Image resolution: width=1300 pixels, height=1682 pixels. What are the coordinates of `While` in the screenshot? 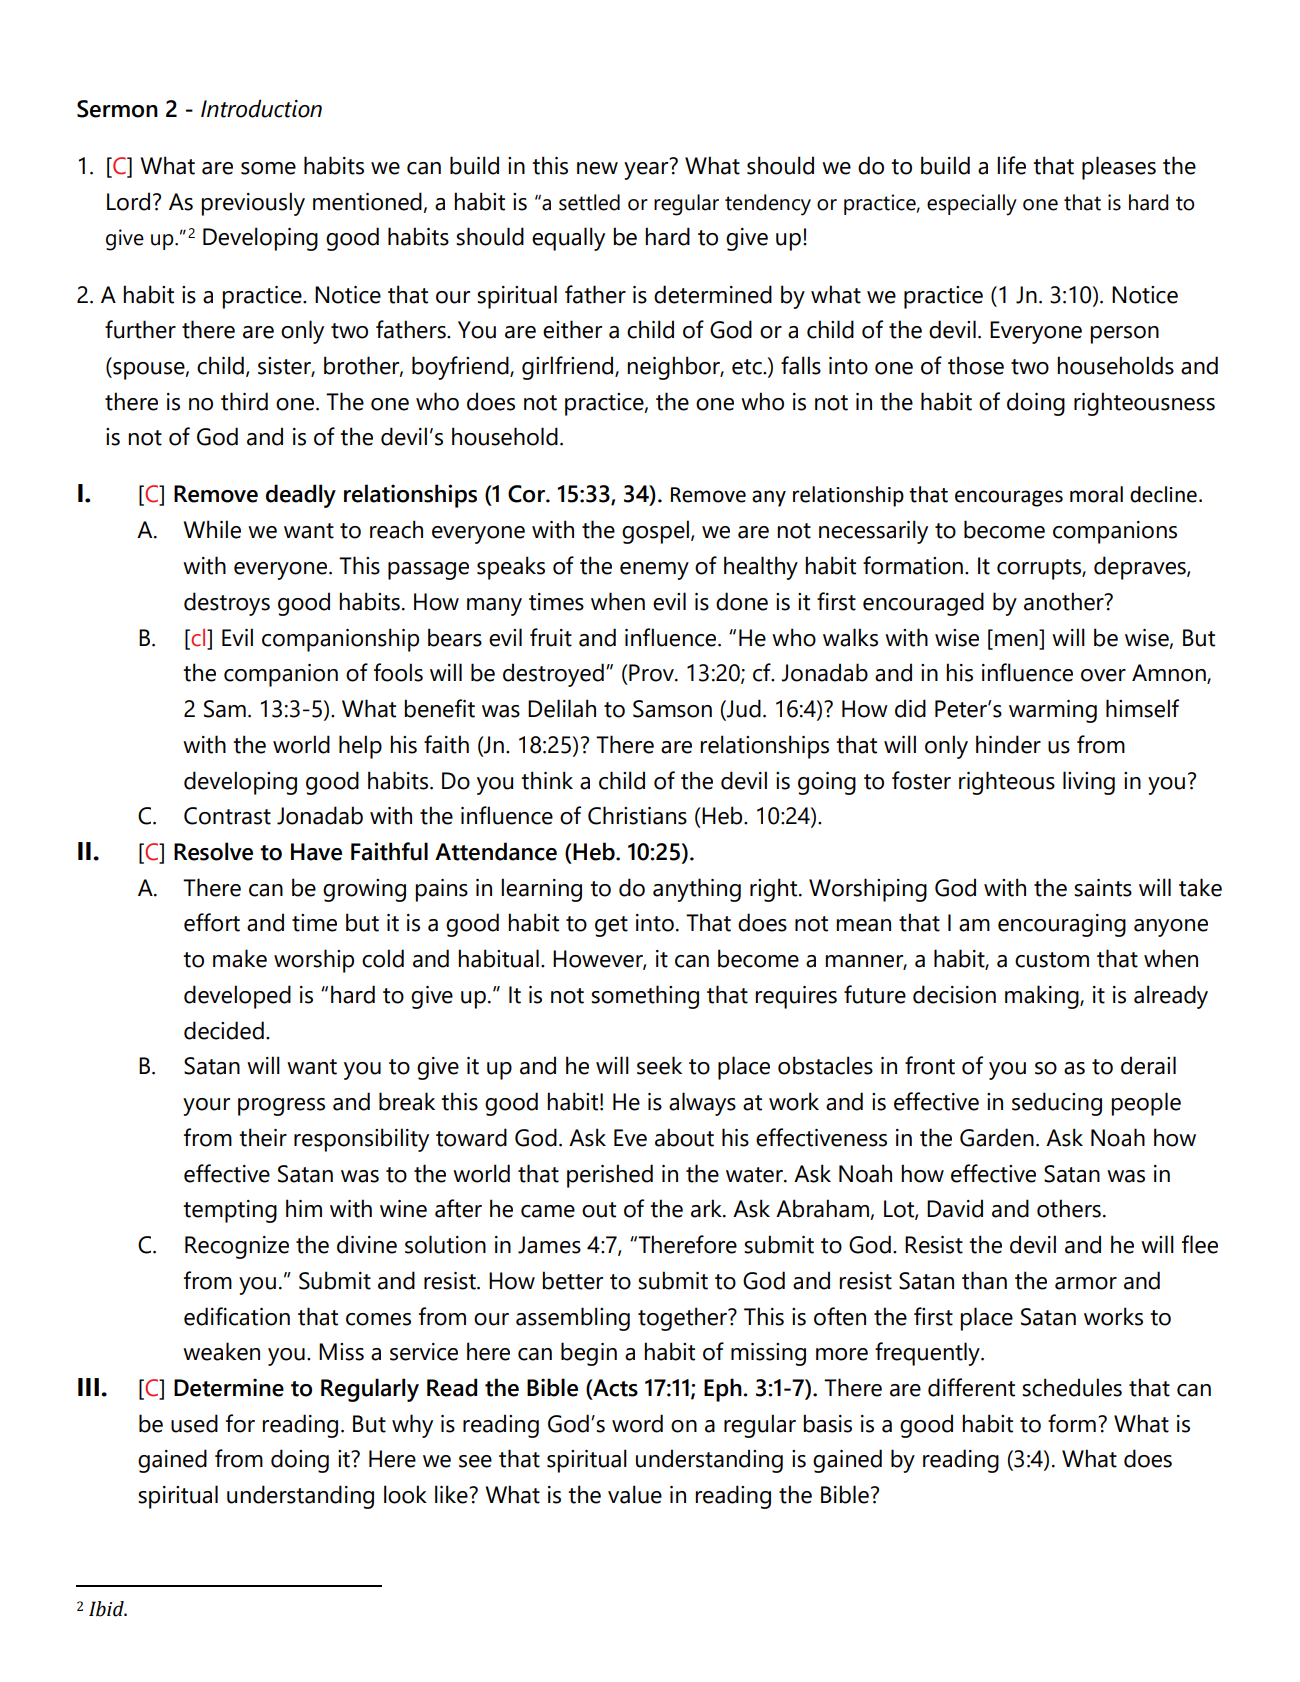 It's located at (212, 529).
